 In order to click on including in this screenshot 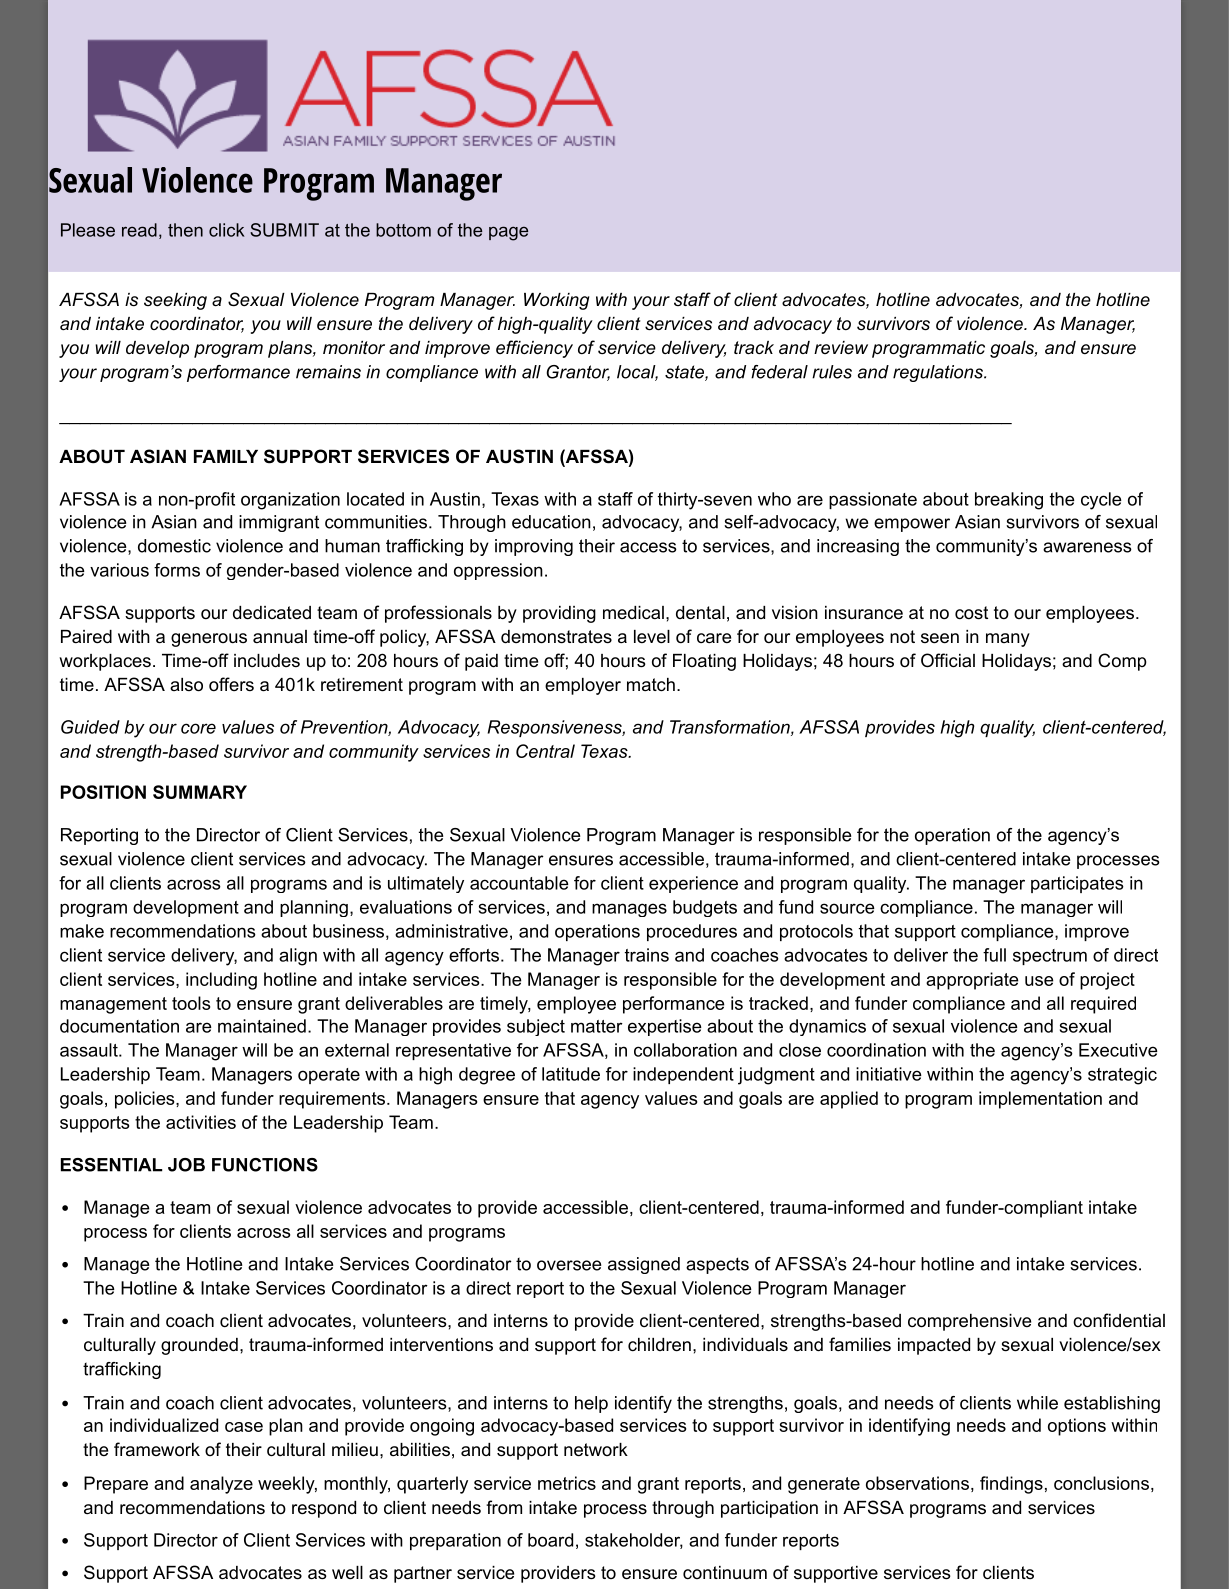, I will do `click(221, 981)`.
